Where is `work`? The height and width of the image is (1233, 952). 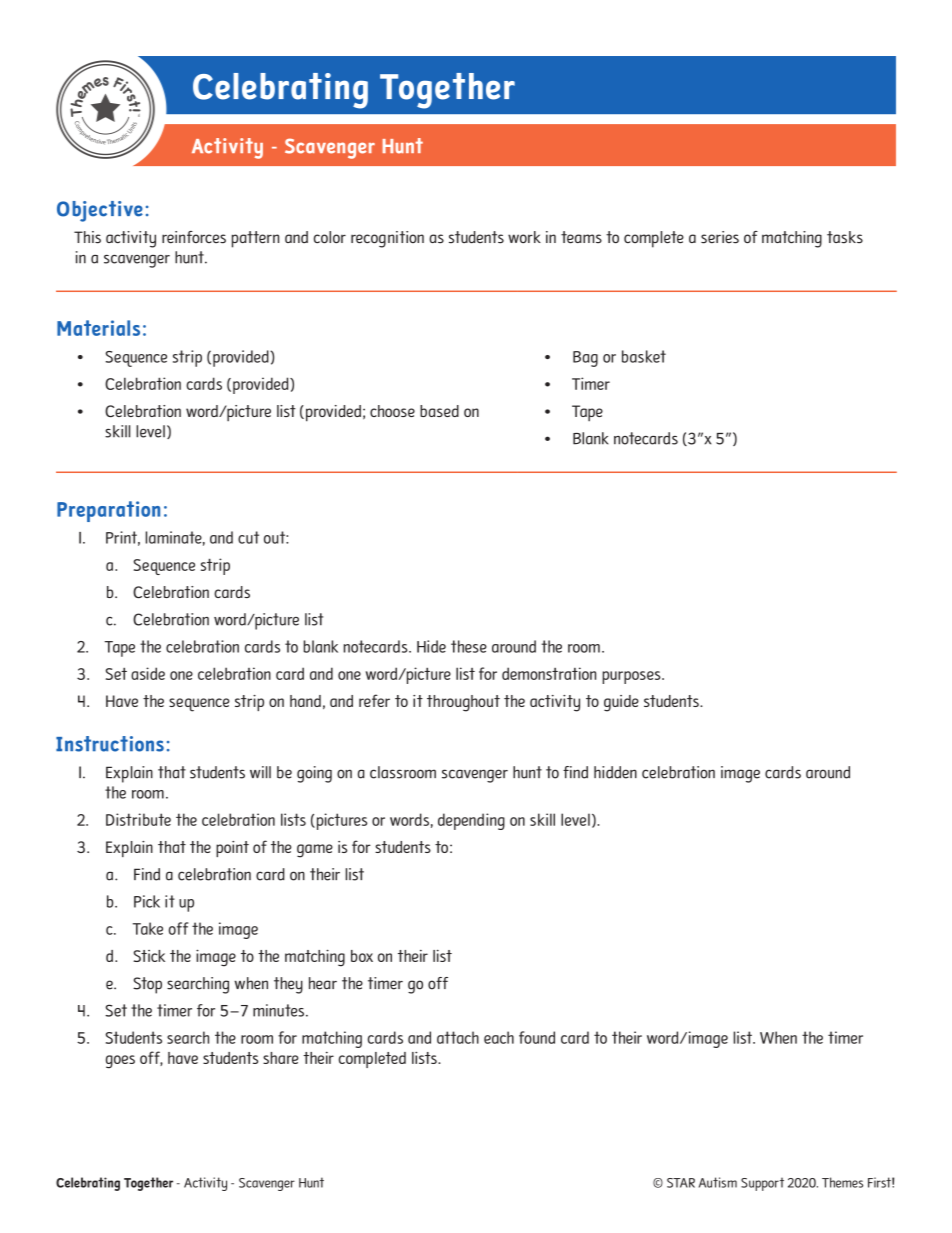 work is located at coordinates (524, 237).
